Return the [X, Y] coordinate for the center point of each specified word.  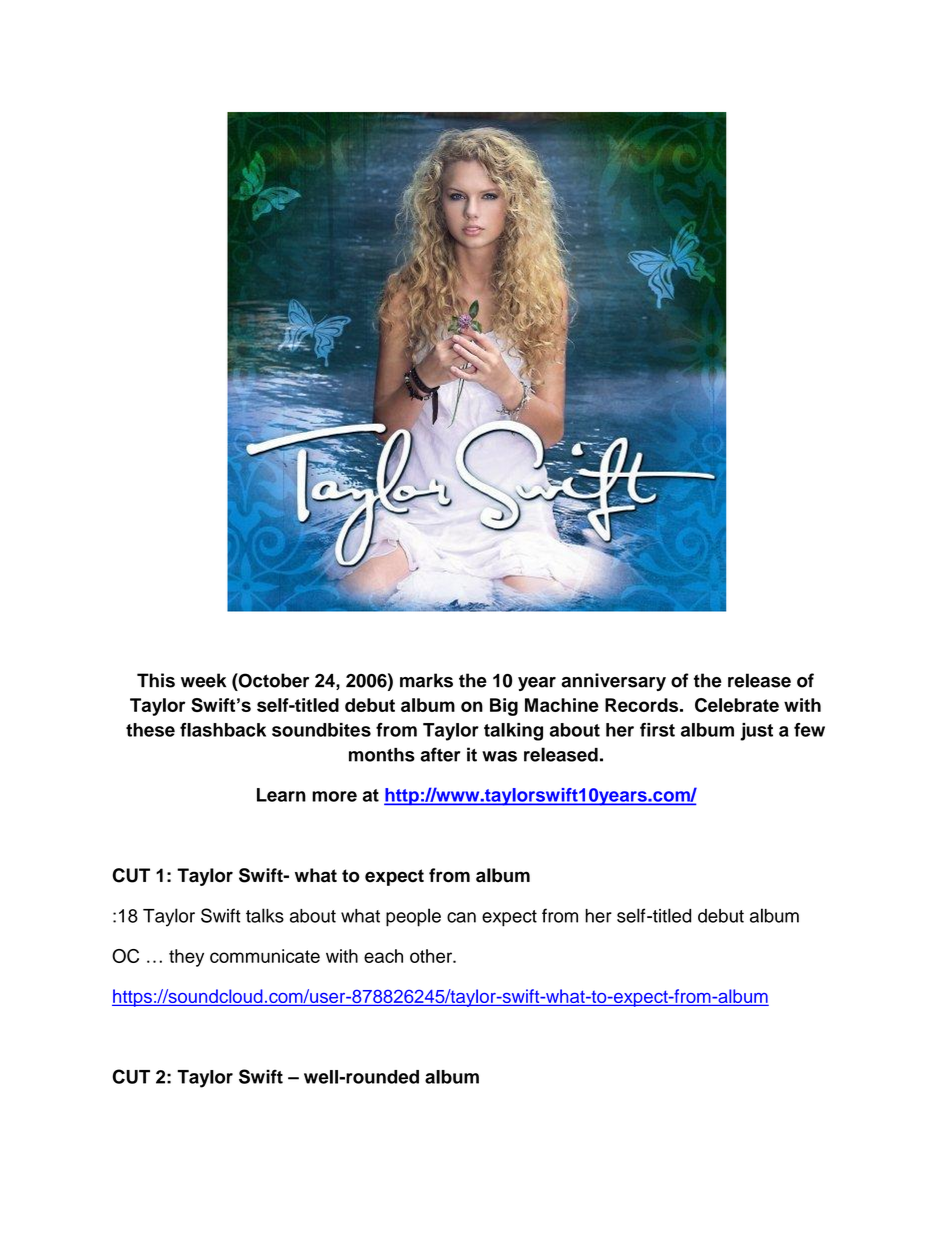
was [499, 756]
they [186, 958]
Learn [281, 795]
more [334, 796]
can [461, 917]
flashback [223, 730]
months [382, 755]
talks [265, 915]
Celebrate [737, 705]
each [383, 956]
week [203, 680]
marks [426, 680]
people [413, 917]
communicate [265, 956]
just [756, 732]
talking [513, 732]
